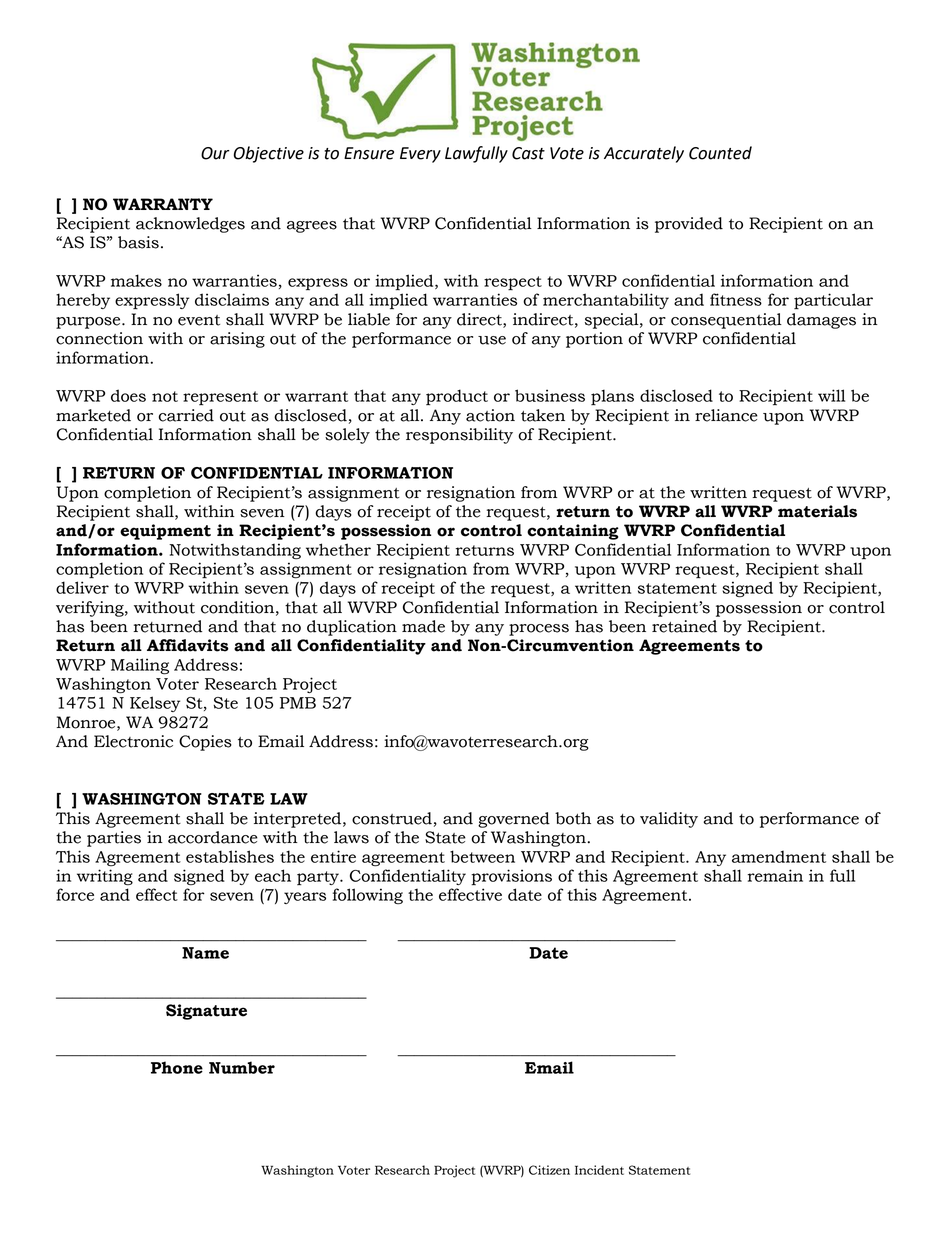 The height and width of the page is (1233, 952). Describe the element at coordinates (165, 532) in the page. I see `equipment` at that location.
